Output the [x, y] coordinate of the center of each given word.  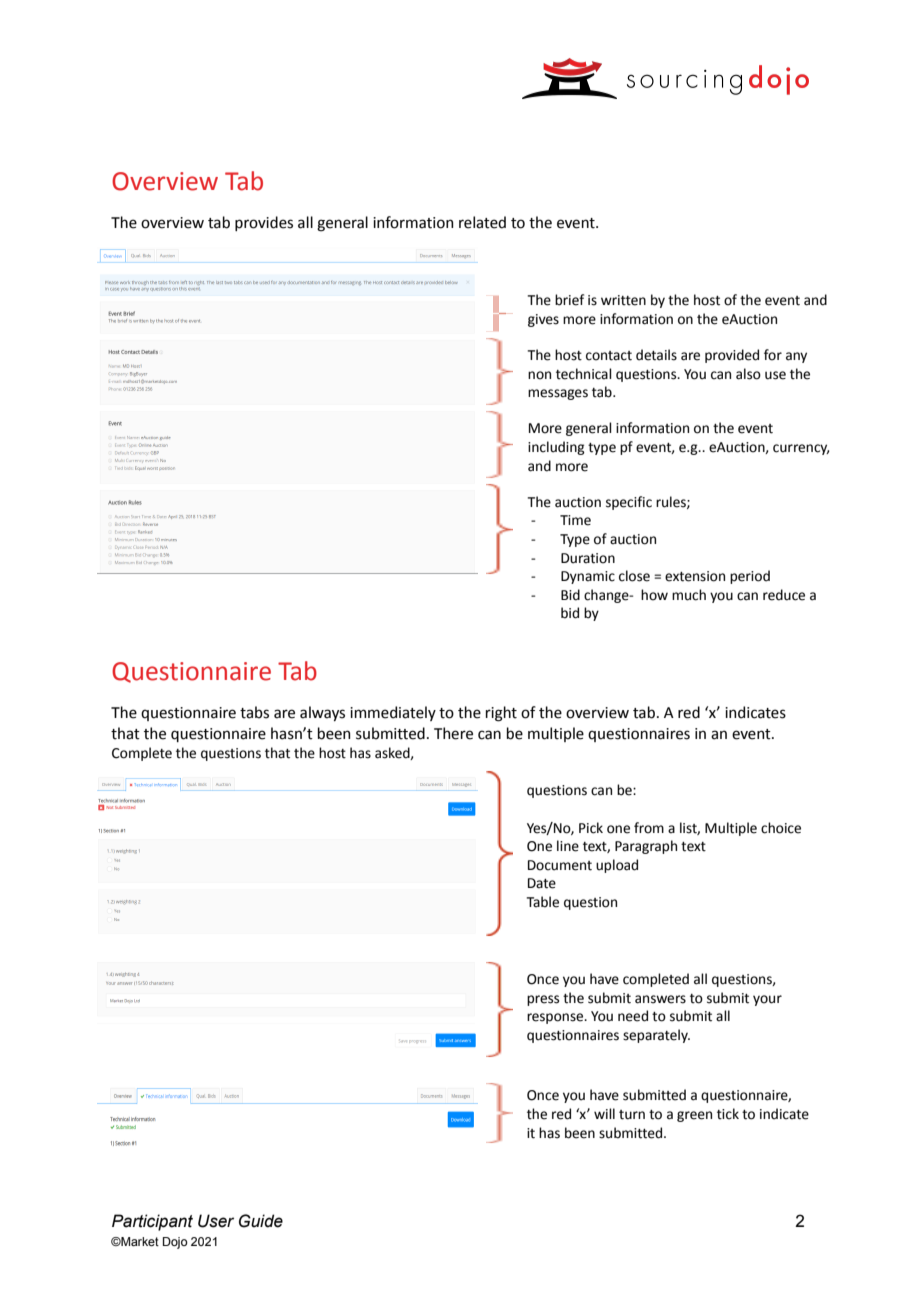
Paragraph [646, 847]
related [482, 222]
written [623, 300]
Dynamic [588, 577]
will [604, 1113]
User [216, 1221]
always [322, 713]
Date [542, 883]
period [750, 577]
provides [264, 223]
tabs [254, 712]
